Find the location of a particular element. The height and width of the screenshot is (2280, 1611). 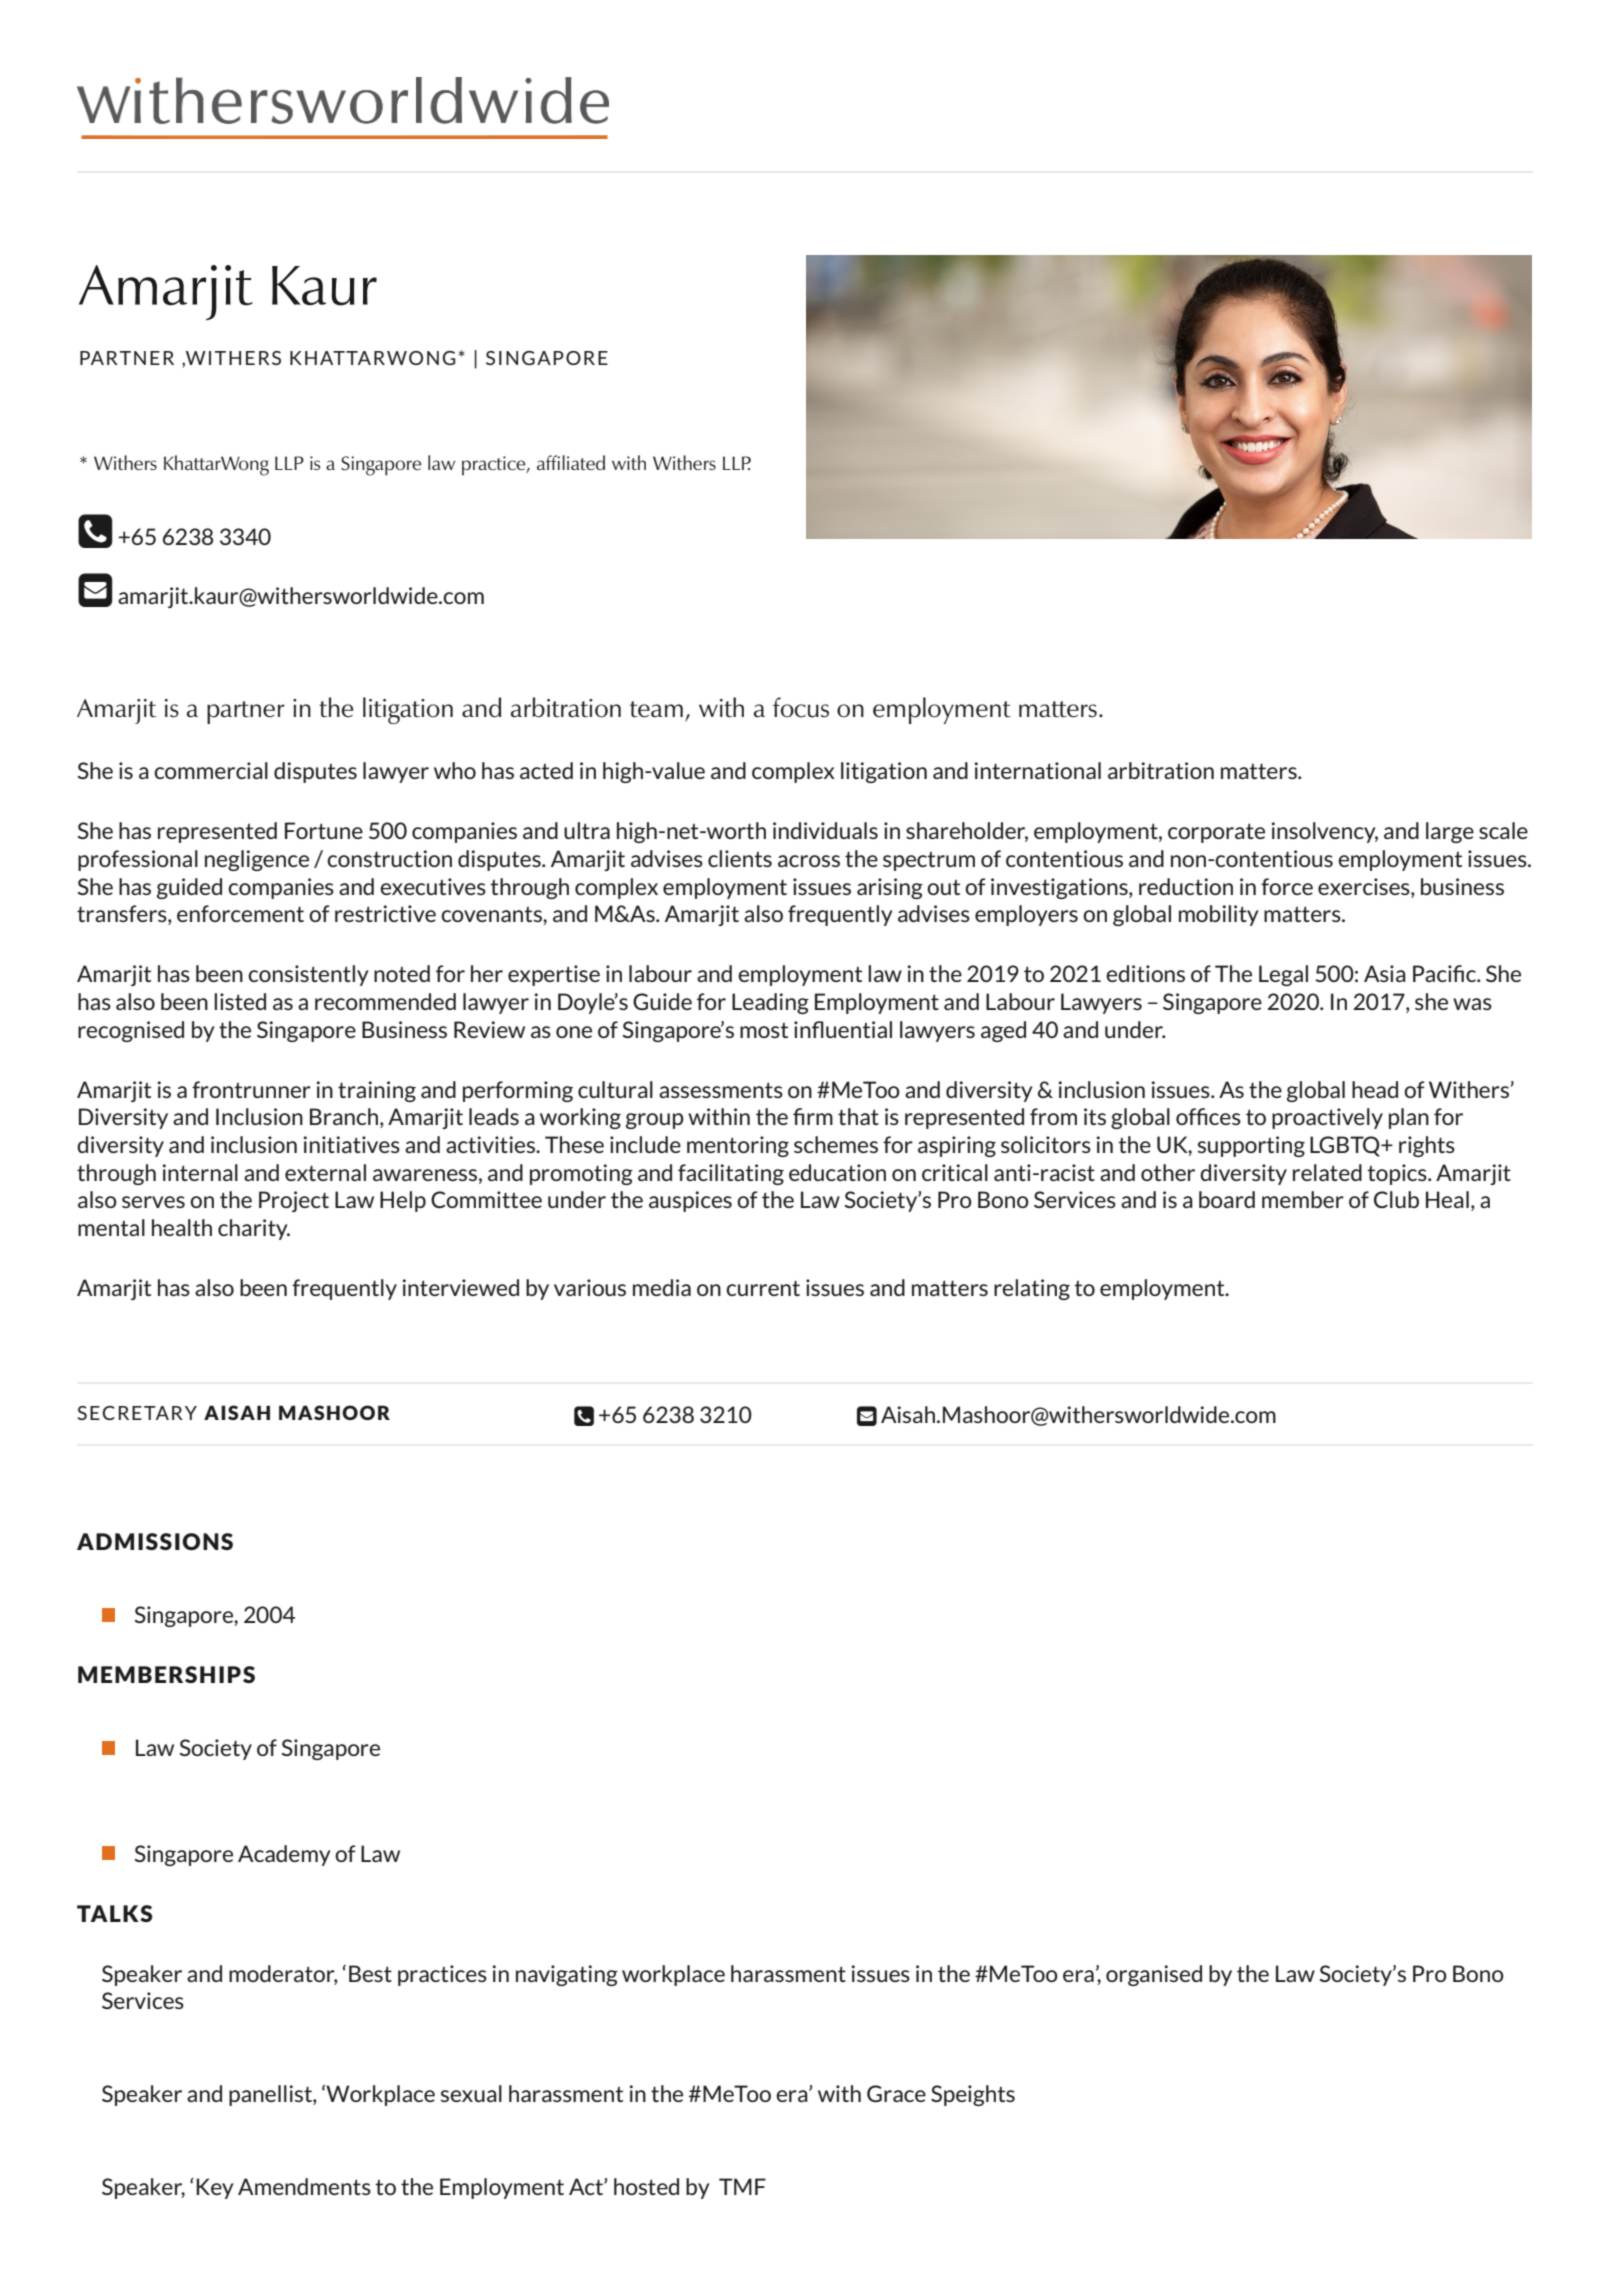

focus is located at coordinates (801, 707).
